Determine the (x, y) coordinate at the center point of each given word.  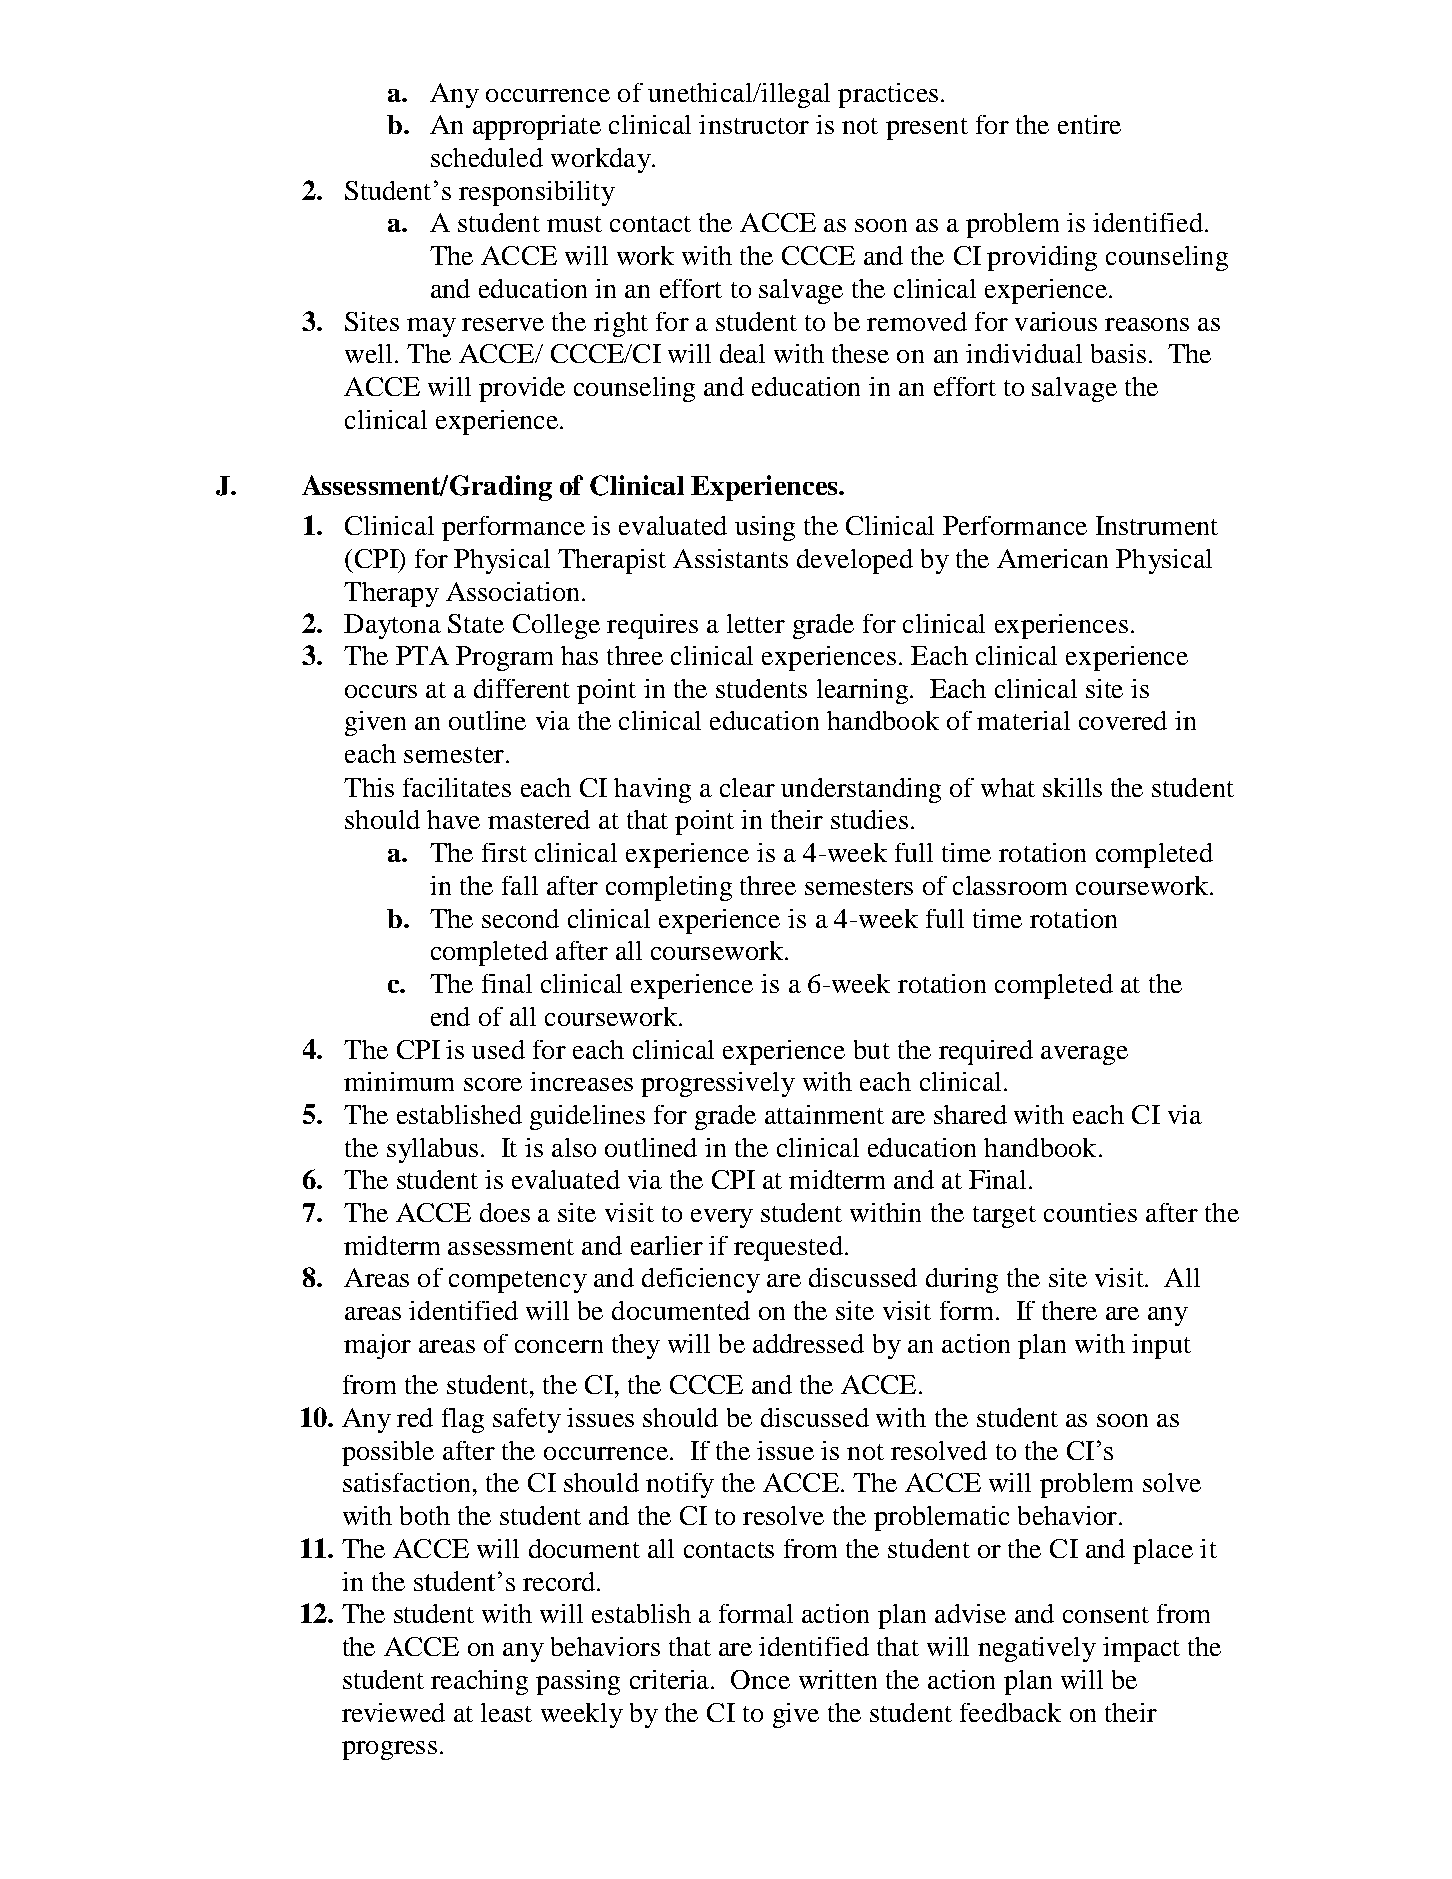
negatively (1037, 1649)
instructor (754, 124)
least (506, 1712)
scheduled (487, 157)
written (838, 1679)
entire (1089, 124)
